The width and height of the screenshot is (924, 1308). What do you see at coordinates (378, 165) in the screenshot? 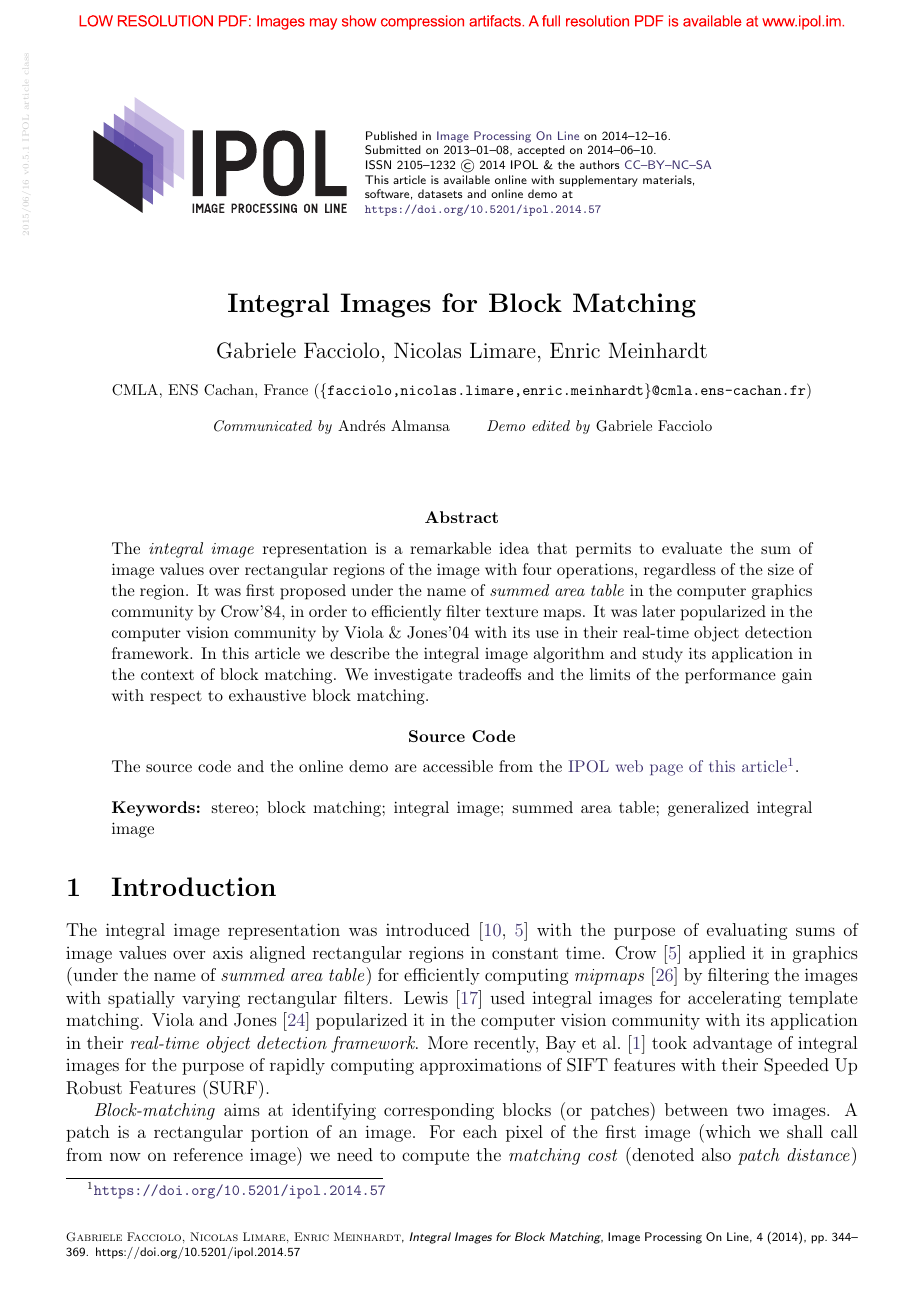
I see `ISSN` at bounding box center [378, 165].
